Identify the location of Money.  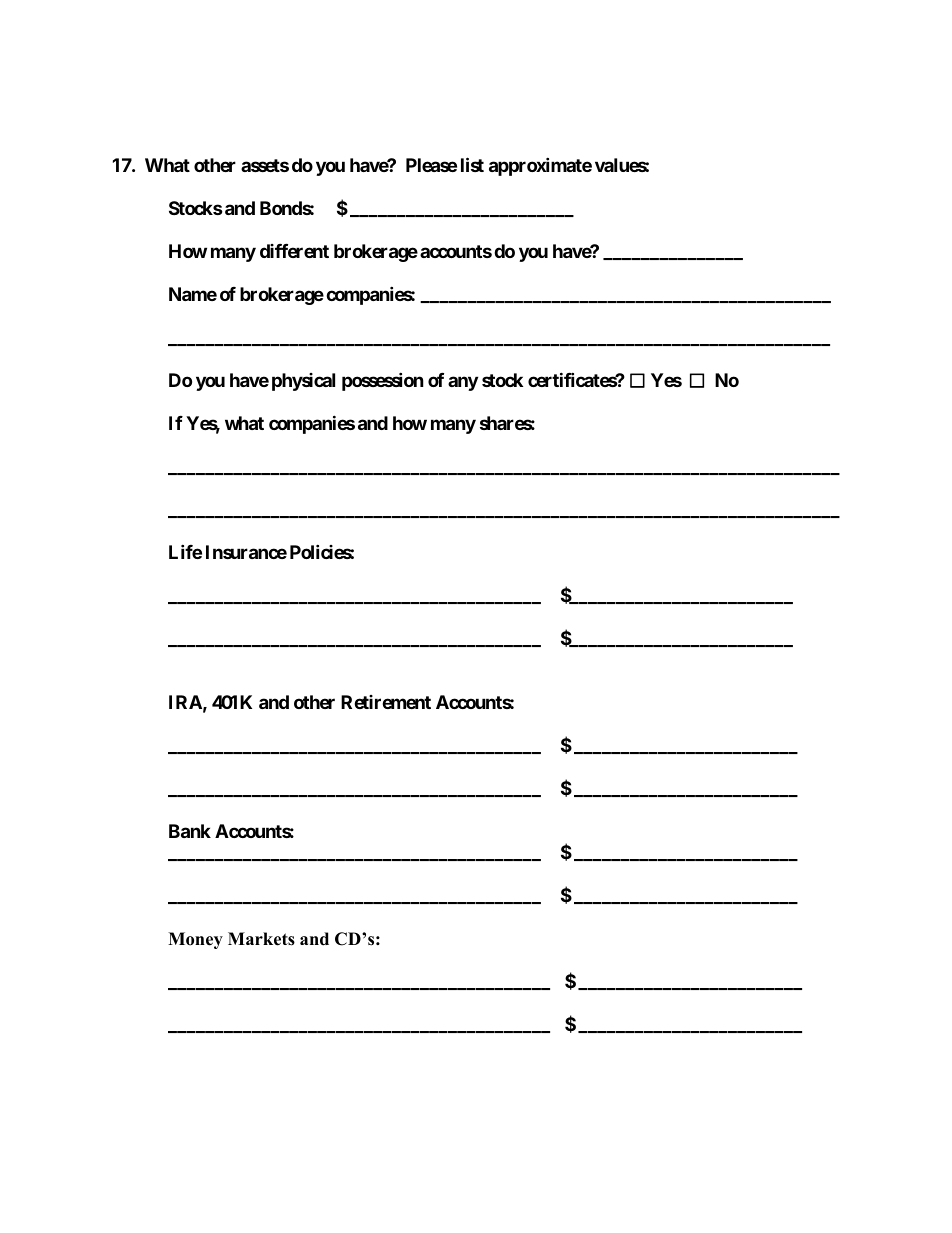
(195, 940).
